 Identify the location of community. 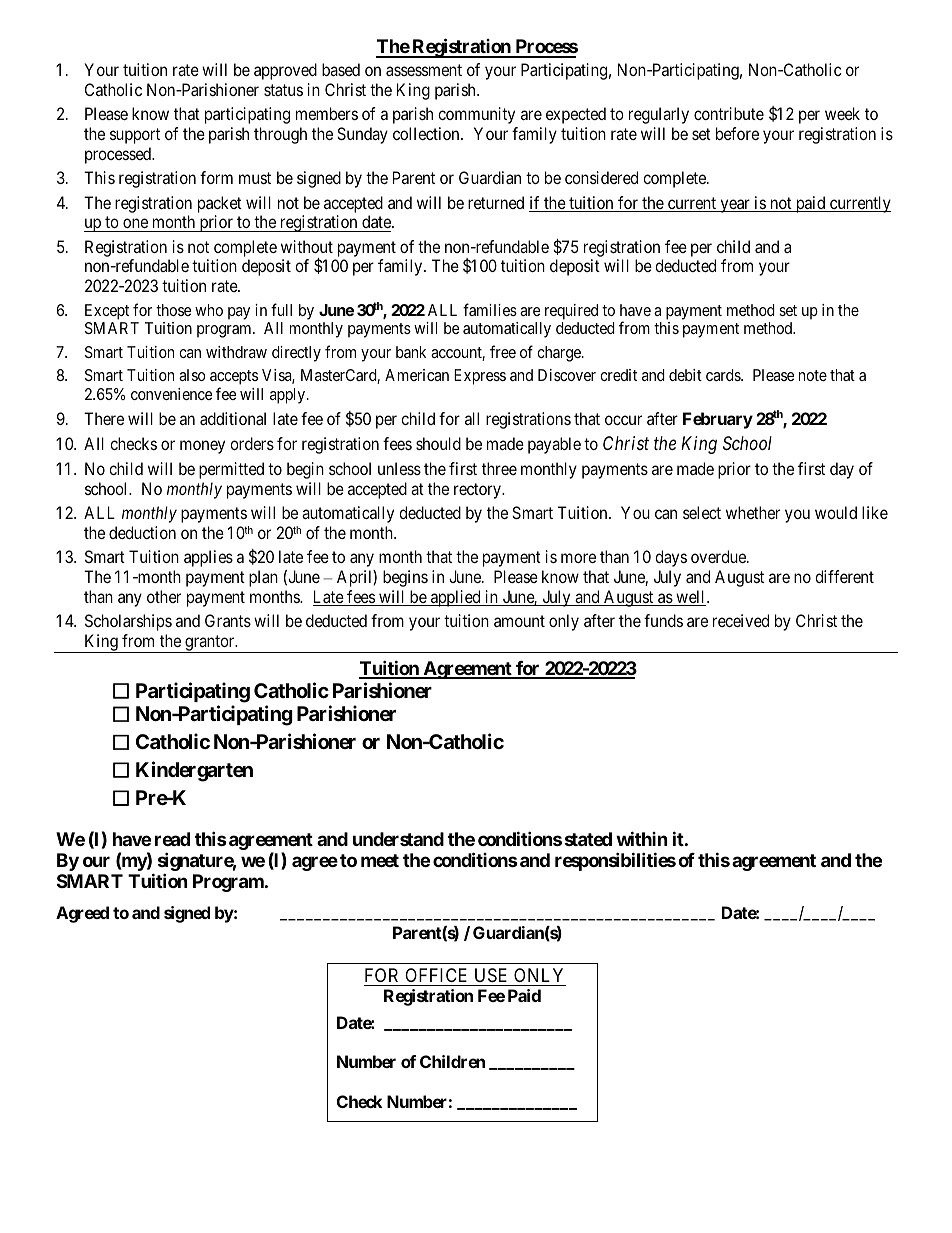
(476, 115).
